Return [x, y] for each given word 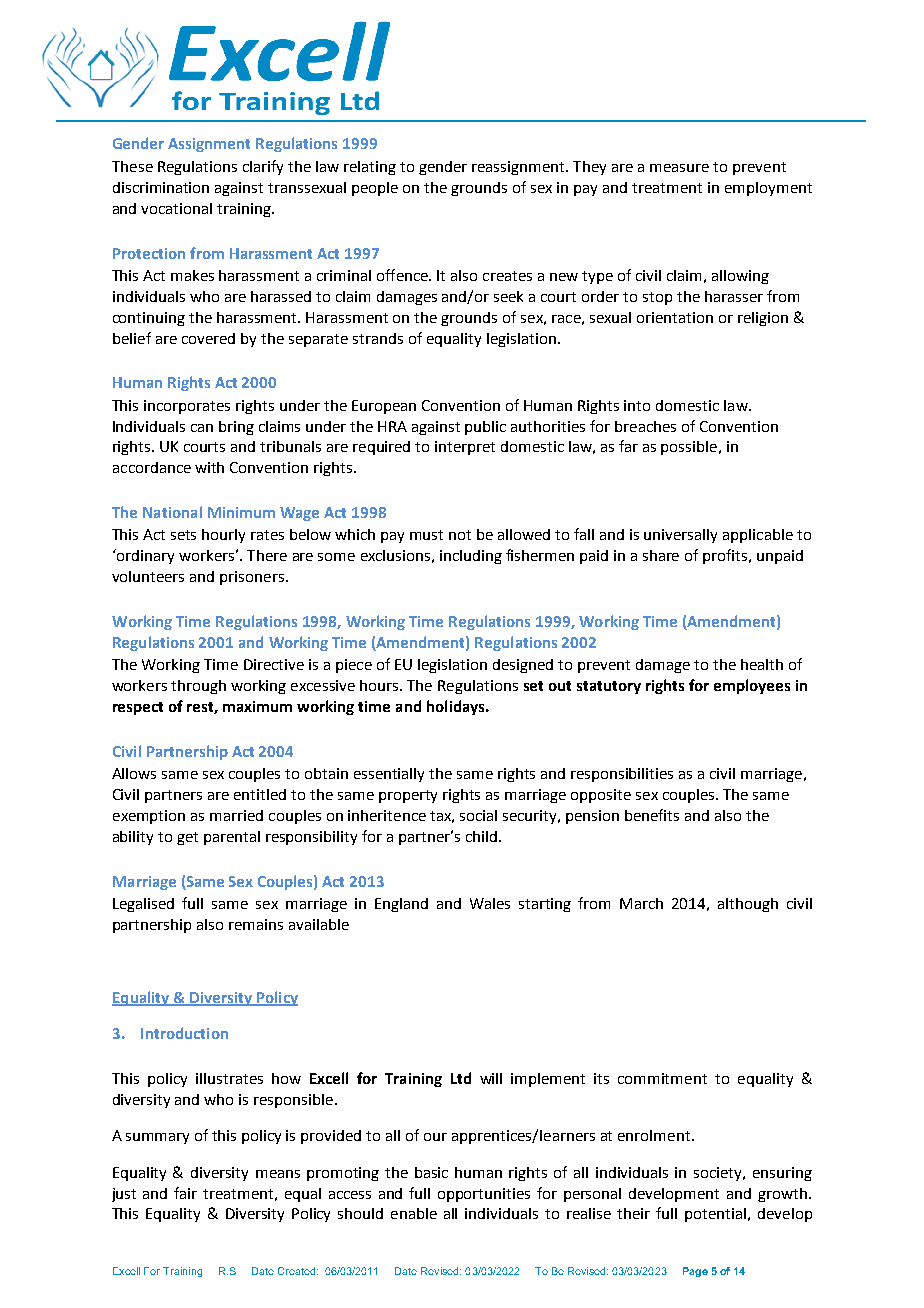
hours [381, 685]
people [375, 189]
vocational [176, 208]
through [198, 687]
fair [185, 1193]
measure [679, 168]
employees [752, 686]
